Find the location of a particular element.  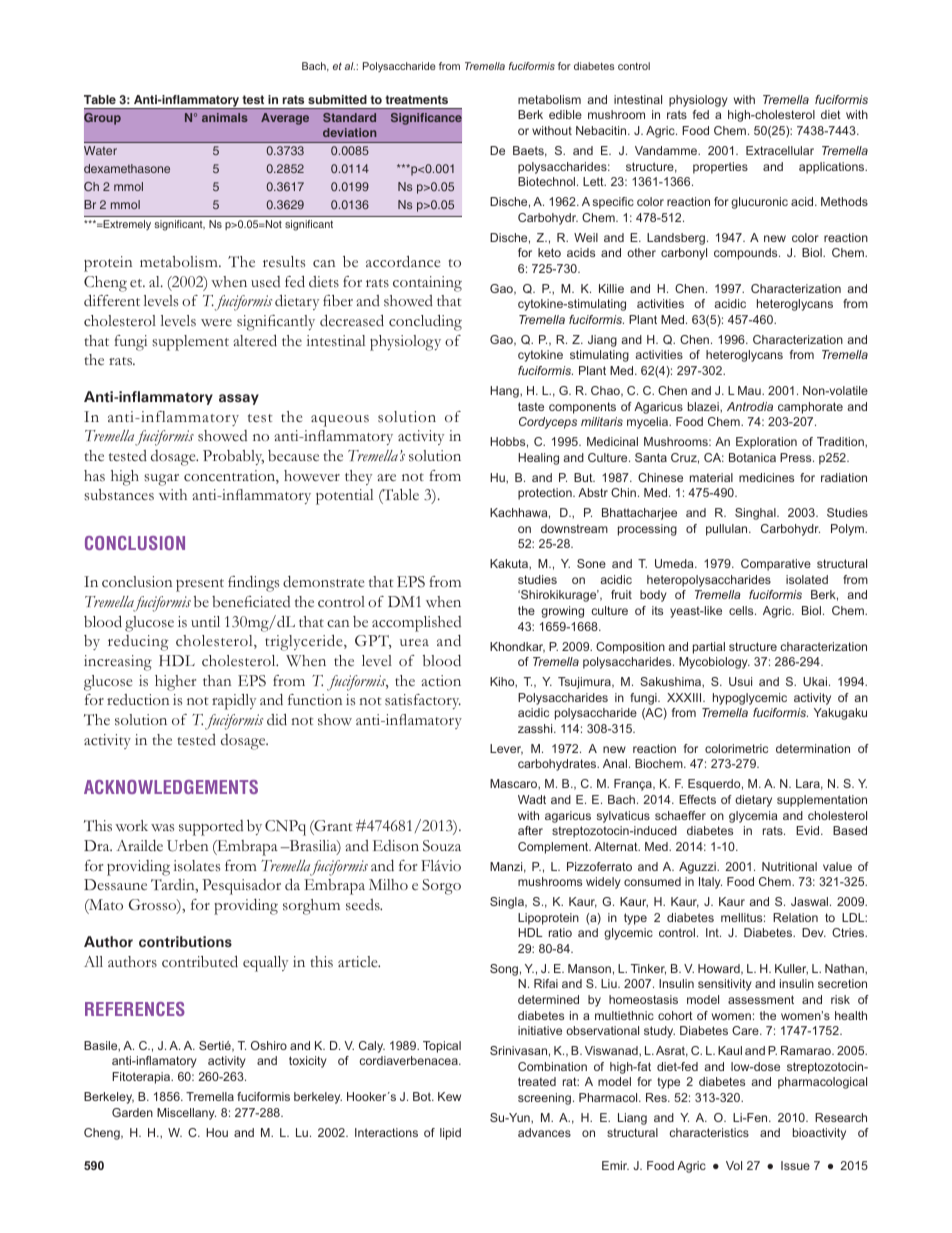

Miscellany is located at coordinates (186, 1114).
